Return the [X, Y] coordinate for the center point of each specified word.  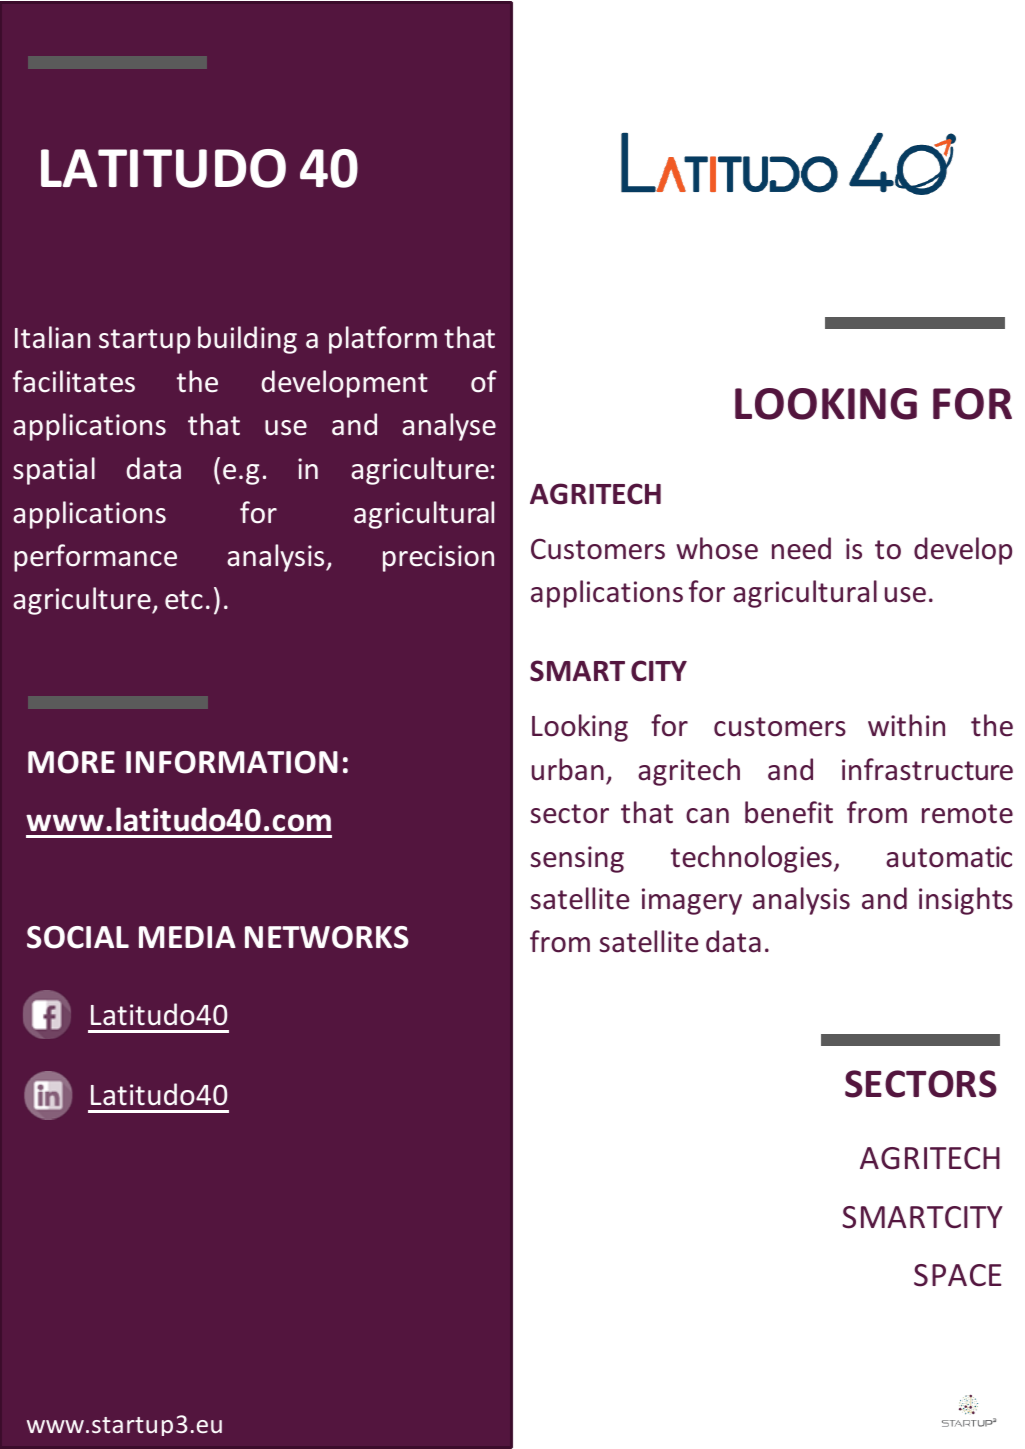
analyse [449, 427]
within [906, 725]
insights [966, 901]
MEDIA [187, 937]
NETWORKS [327, 937]
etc [184, 600]
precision [438, 558]
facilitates [74, 381]
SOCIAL [78, 937]
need [801, 548]
